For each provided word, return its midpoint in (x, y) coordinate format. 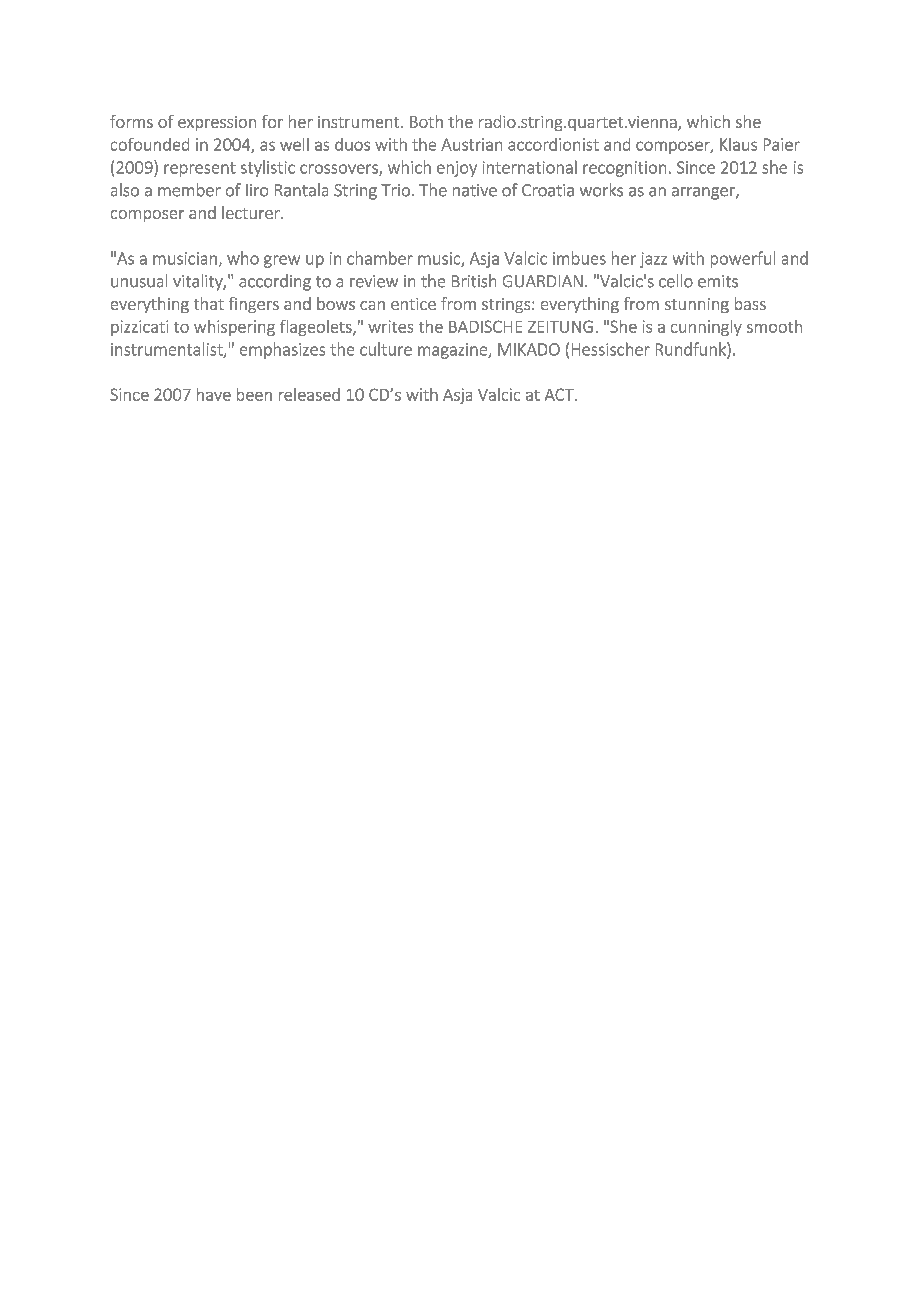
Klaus (738, 144)
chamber (380, 258)
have (214, 394)
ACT (560, 394)
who (243, 258)
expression (217, 123)
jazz (653, 260)
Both (426, 121)
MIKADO (529, 349)
